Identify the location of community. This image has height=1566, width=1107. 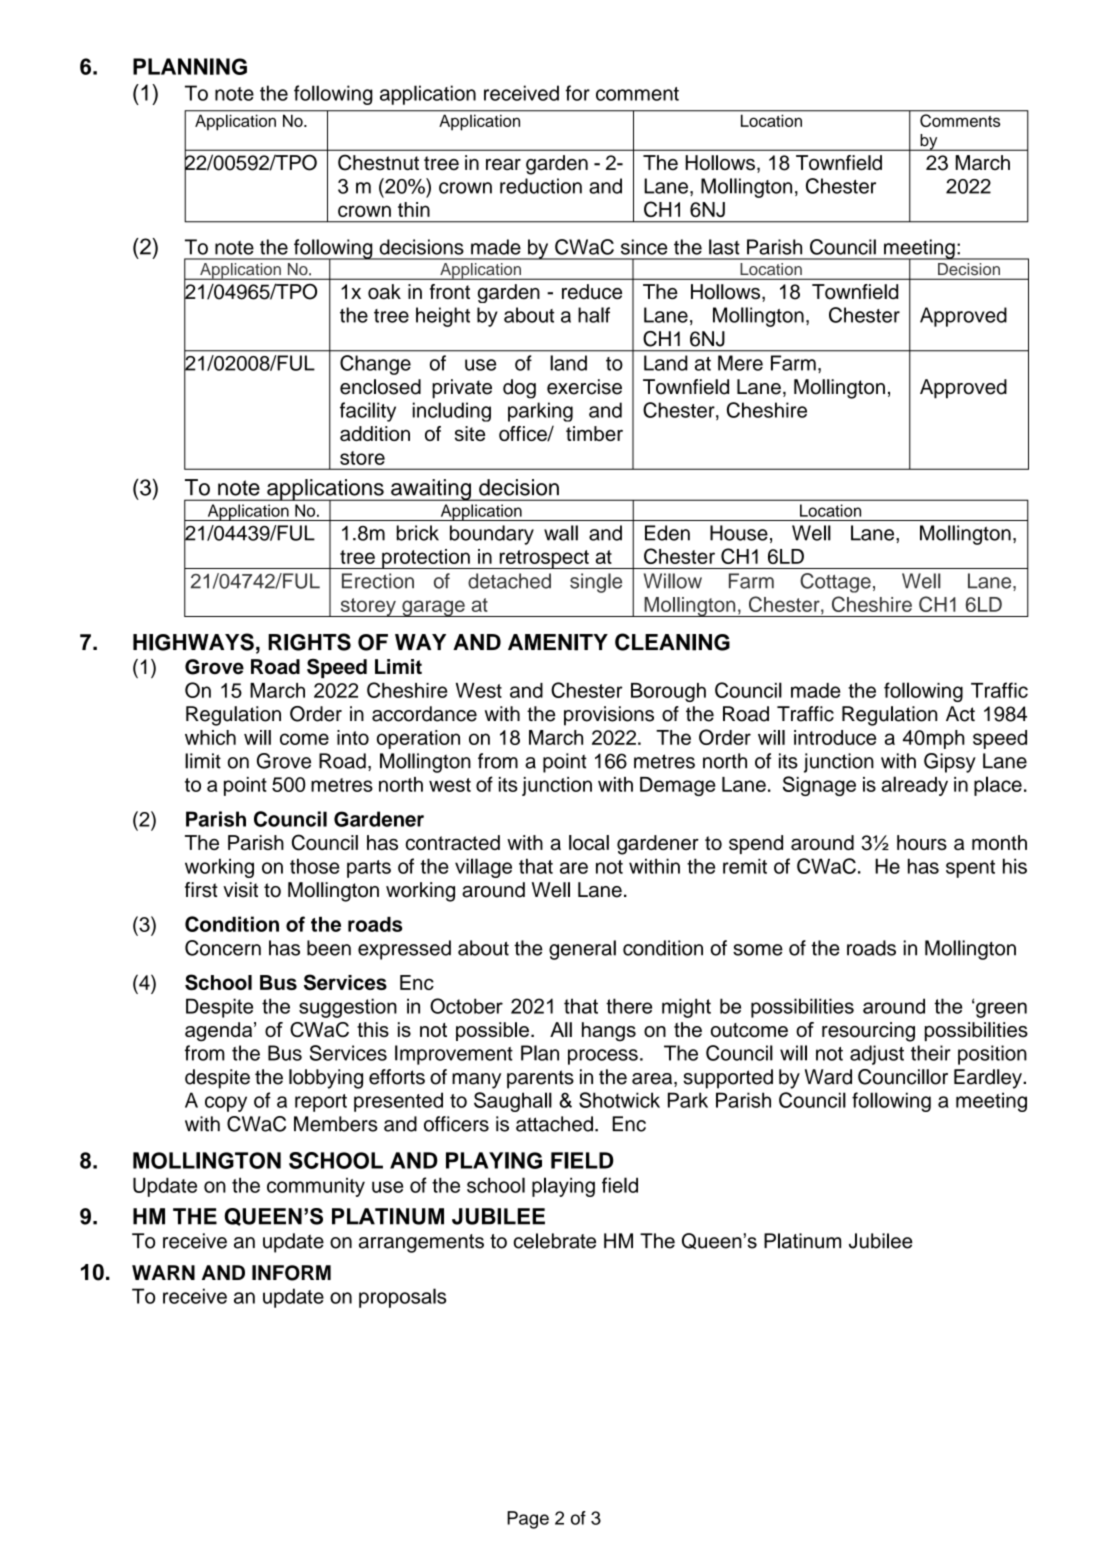
(316, 1187).
